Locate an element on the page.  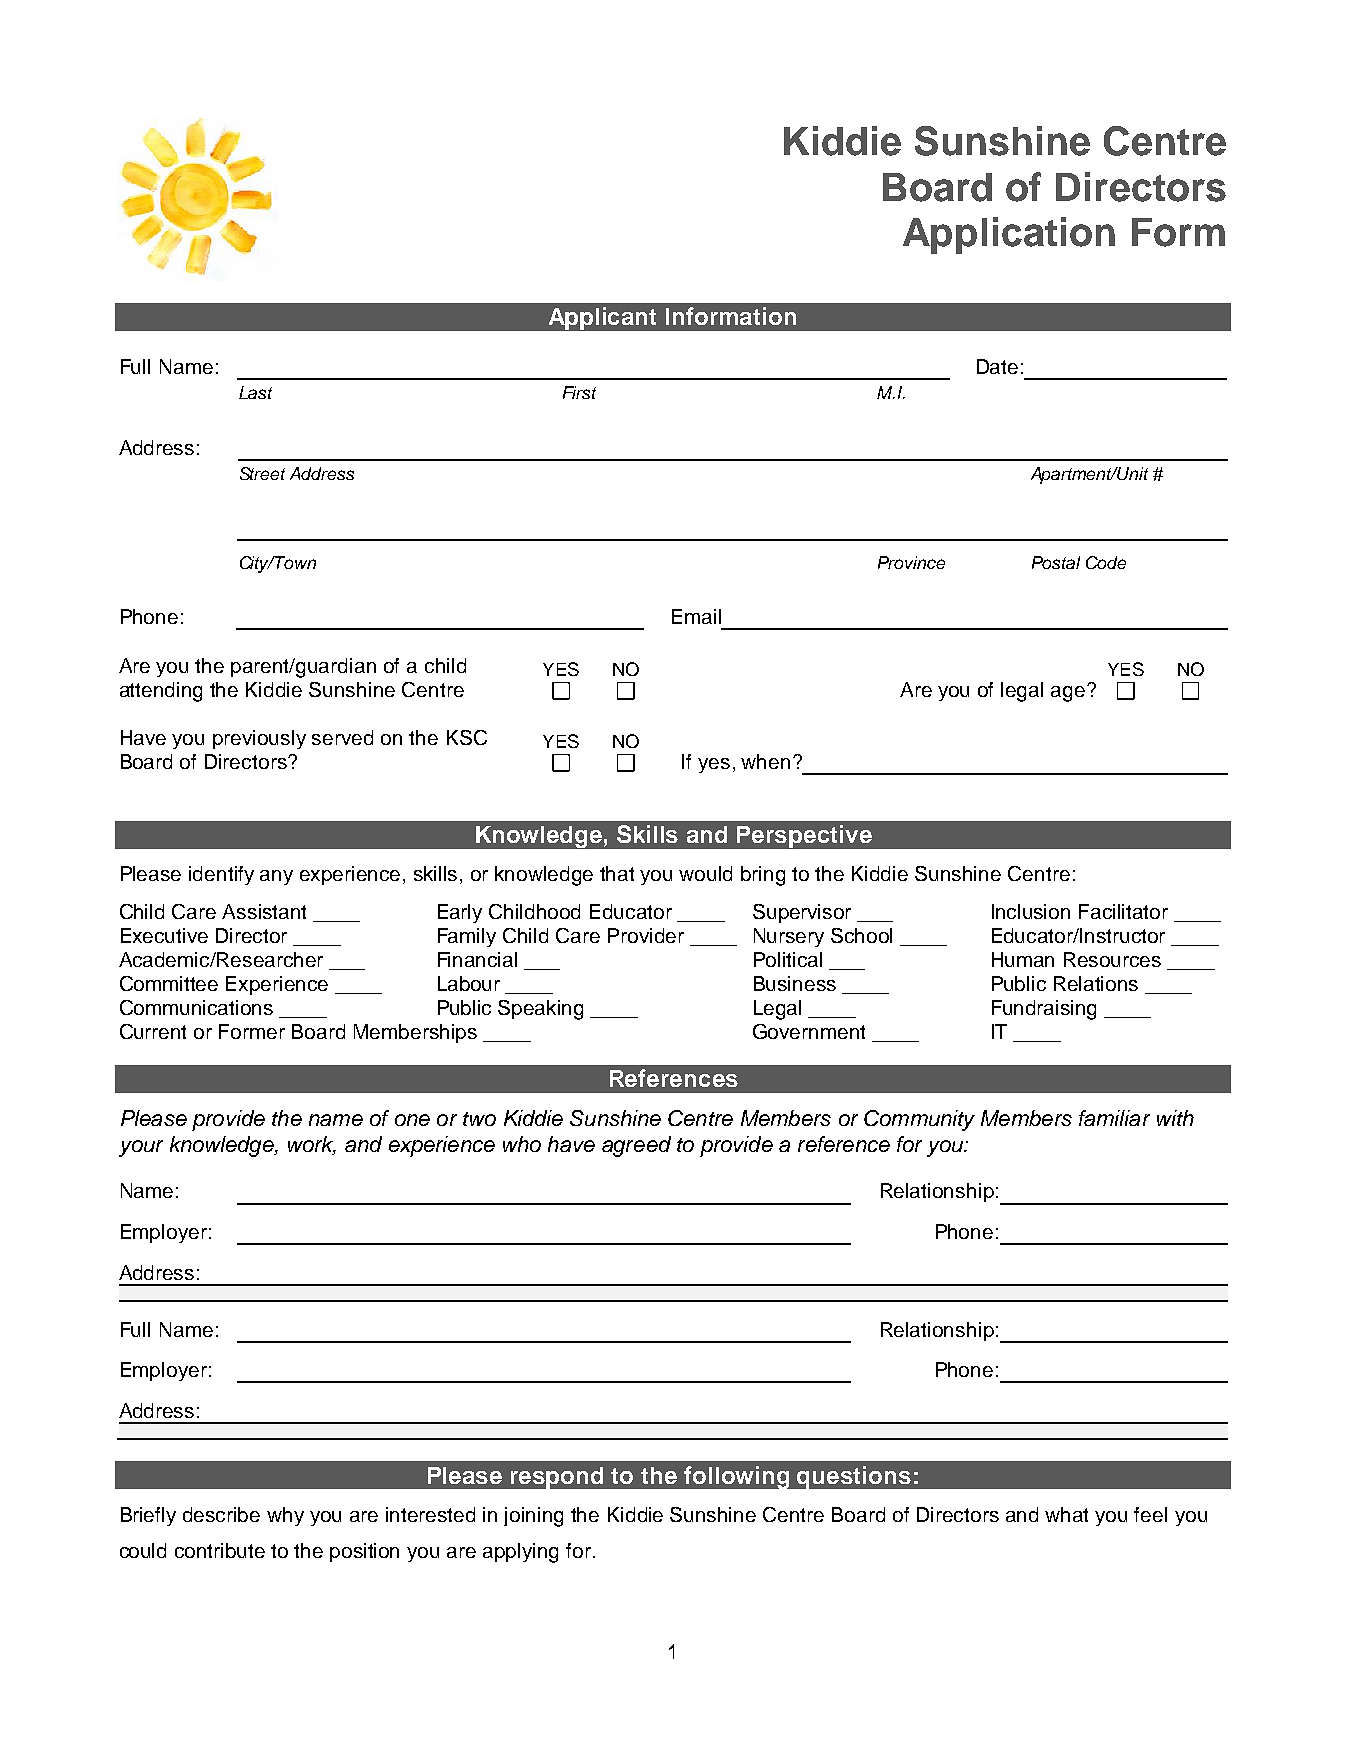
work is located at coordinates (312, 1145).
